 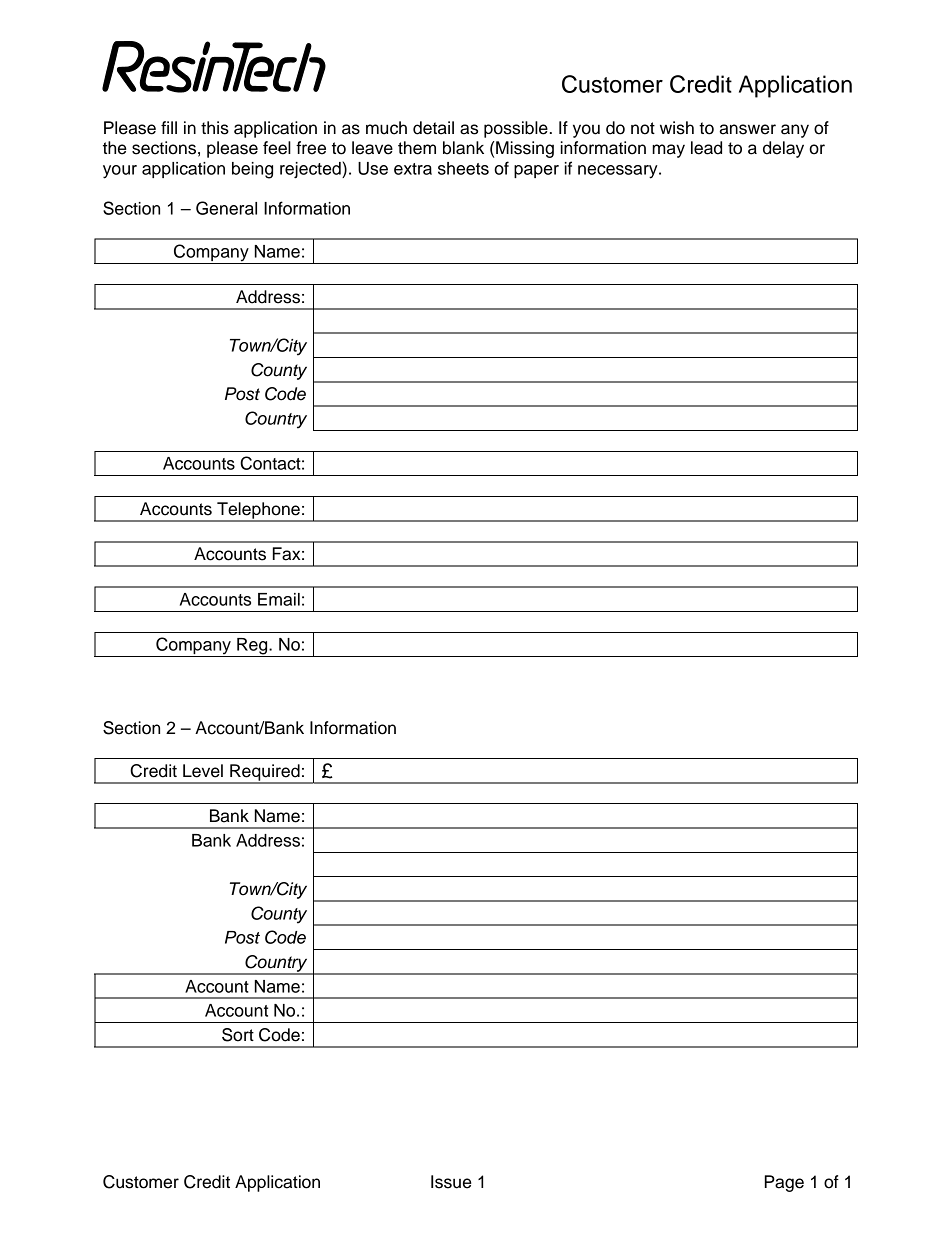 What do you see at coordinates (238, 1035) in the document?
I see `Sort` at bounding box center [238, 1035].
